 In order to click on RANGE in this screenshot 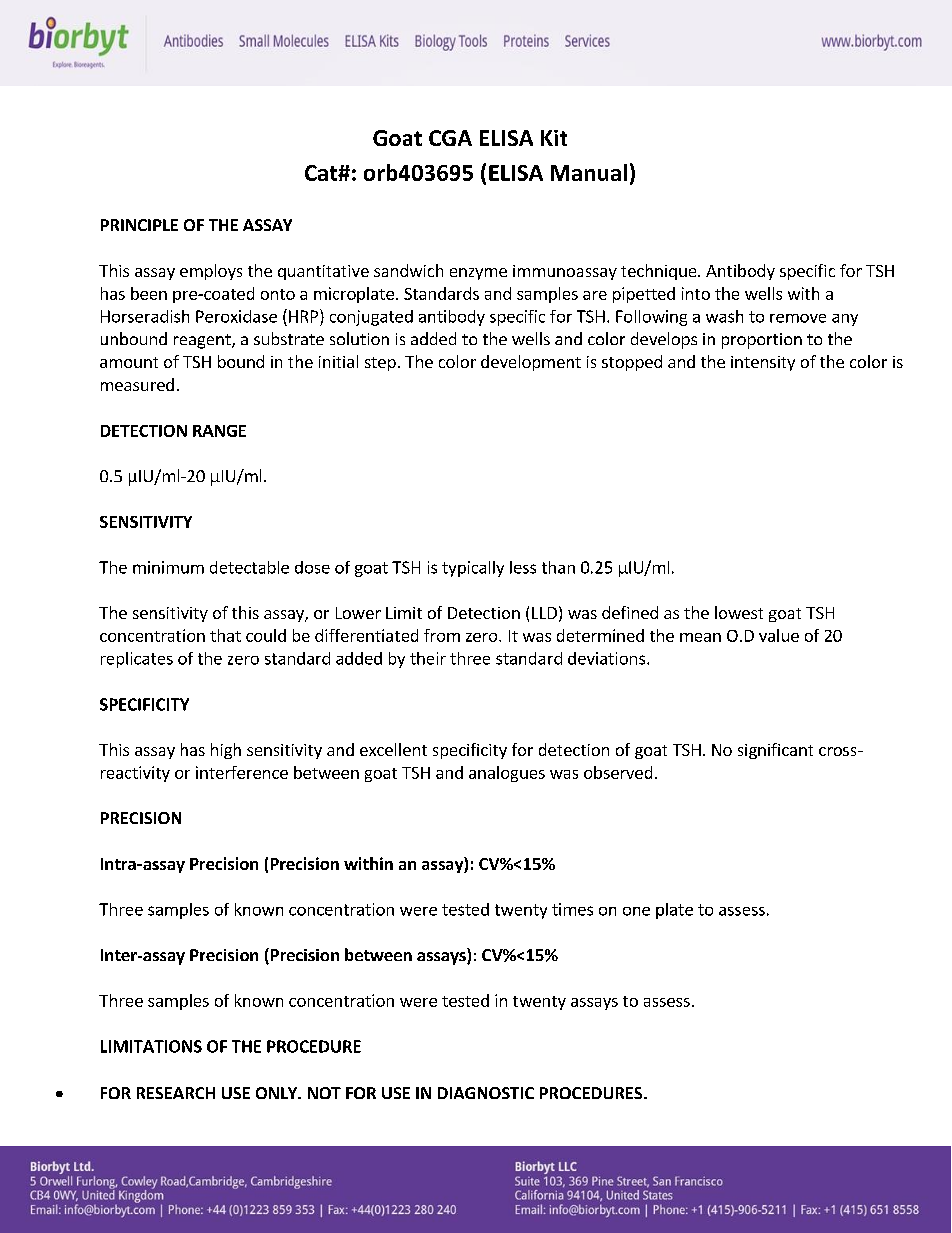, I will do `click(219, 431)`.
